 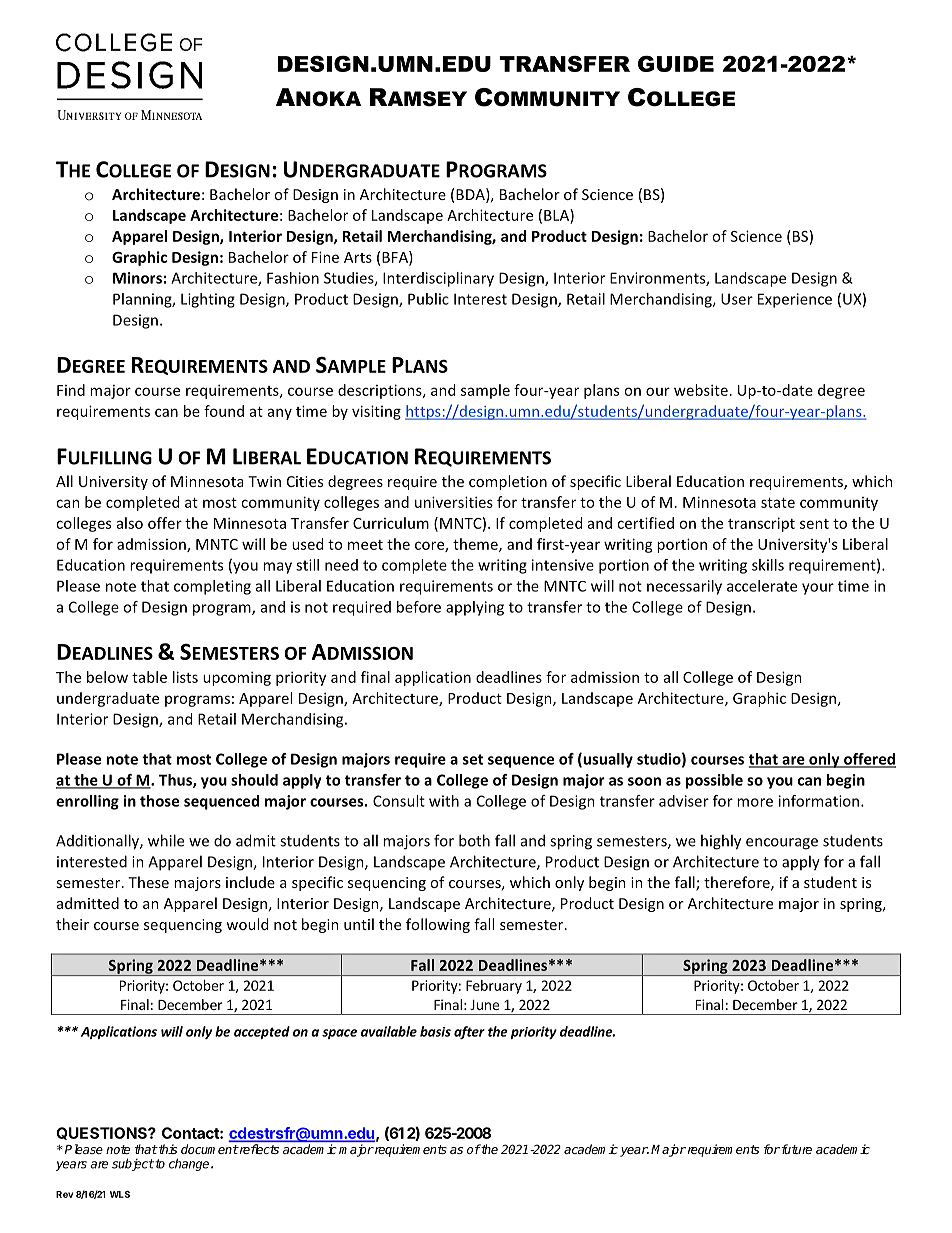 I want to click on highly, so click(x=721, y=842).
